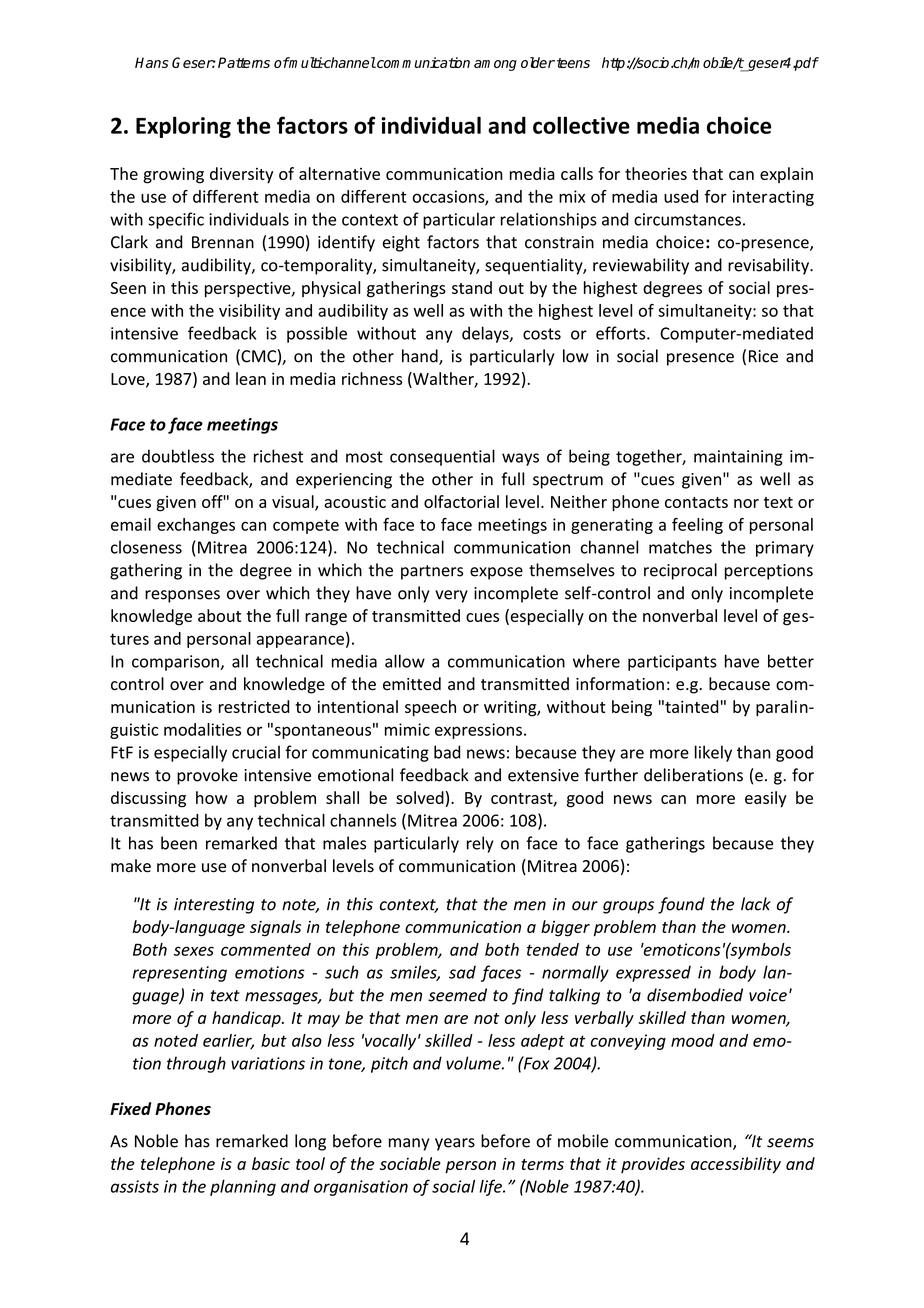 This page has width=924, height=1308. What do you see at coordinates (243, 1188) in the page?
I see `planning` at bounding box center [243, 1188].
